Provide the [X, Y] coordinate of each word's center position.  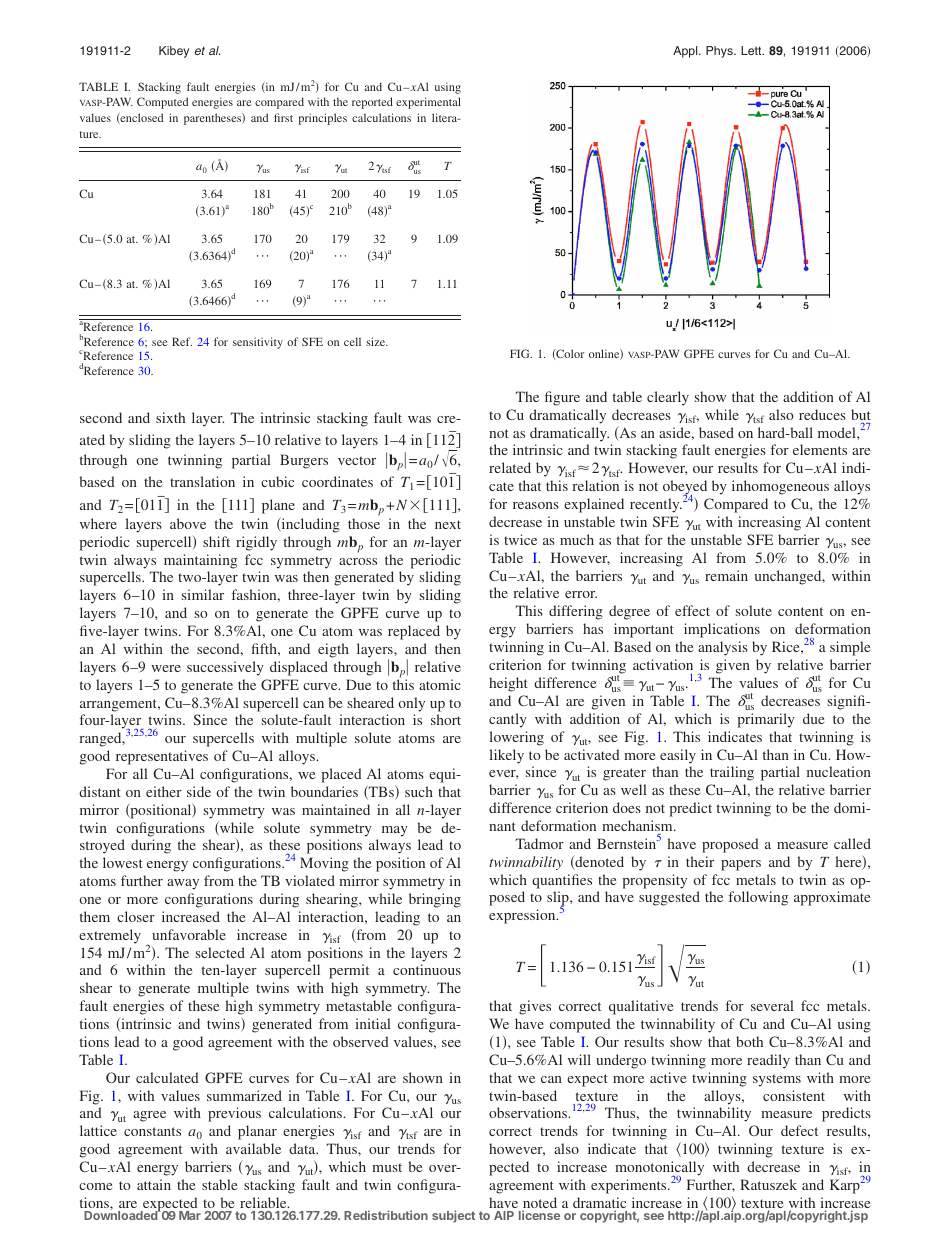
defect [799, 1130]
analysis [723, 648]
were [166, 668]
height [508, 684]
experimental [428, 103]
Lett [752, 50]
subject [453, 1216]
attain [154, 1184]
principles [322, 119]
